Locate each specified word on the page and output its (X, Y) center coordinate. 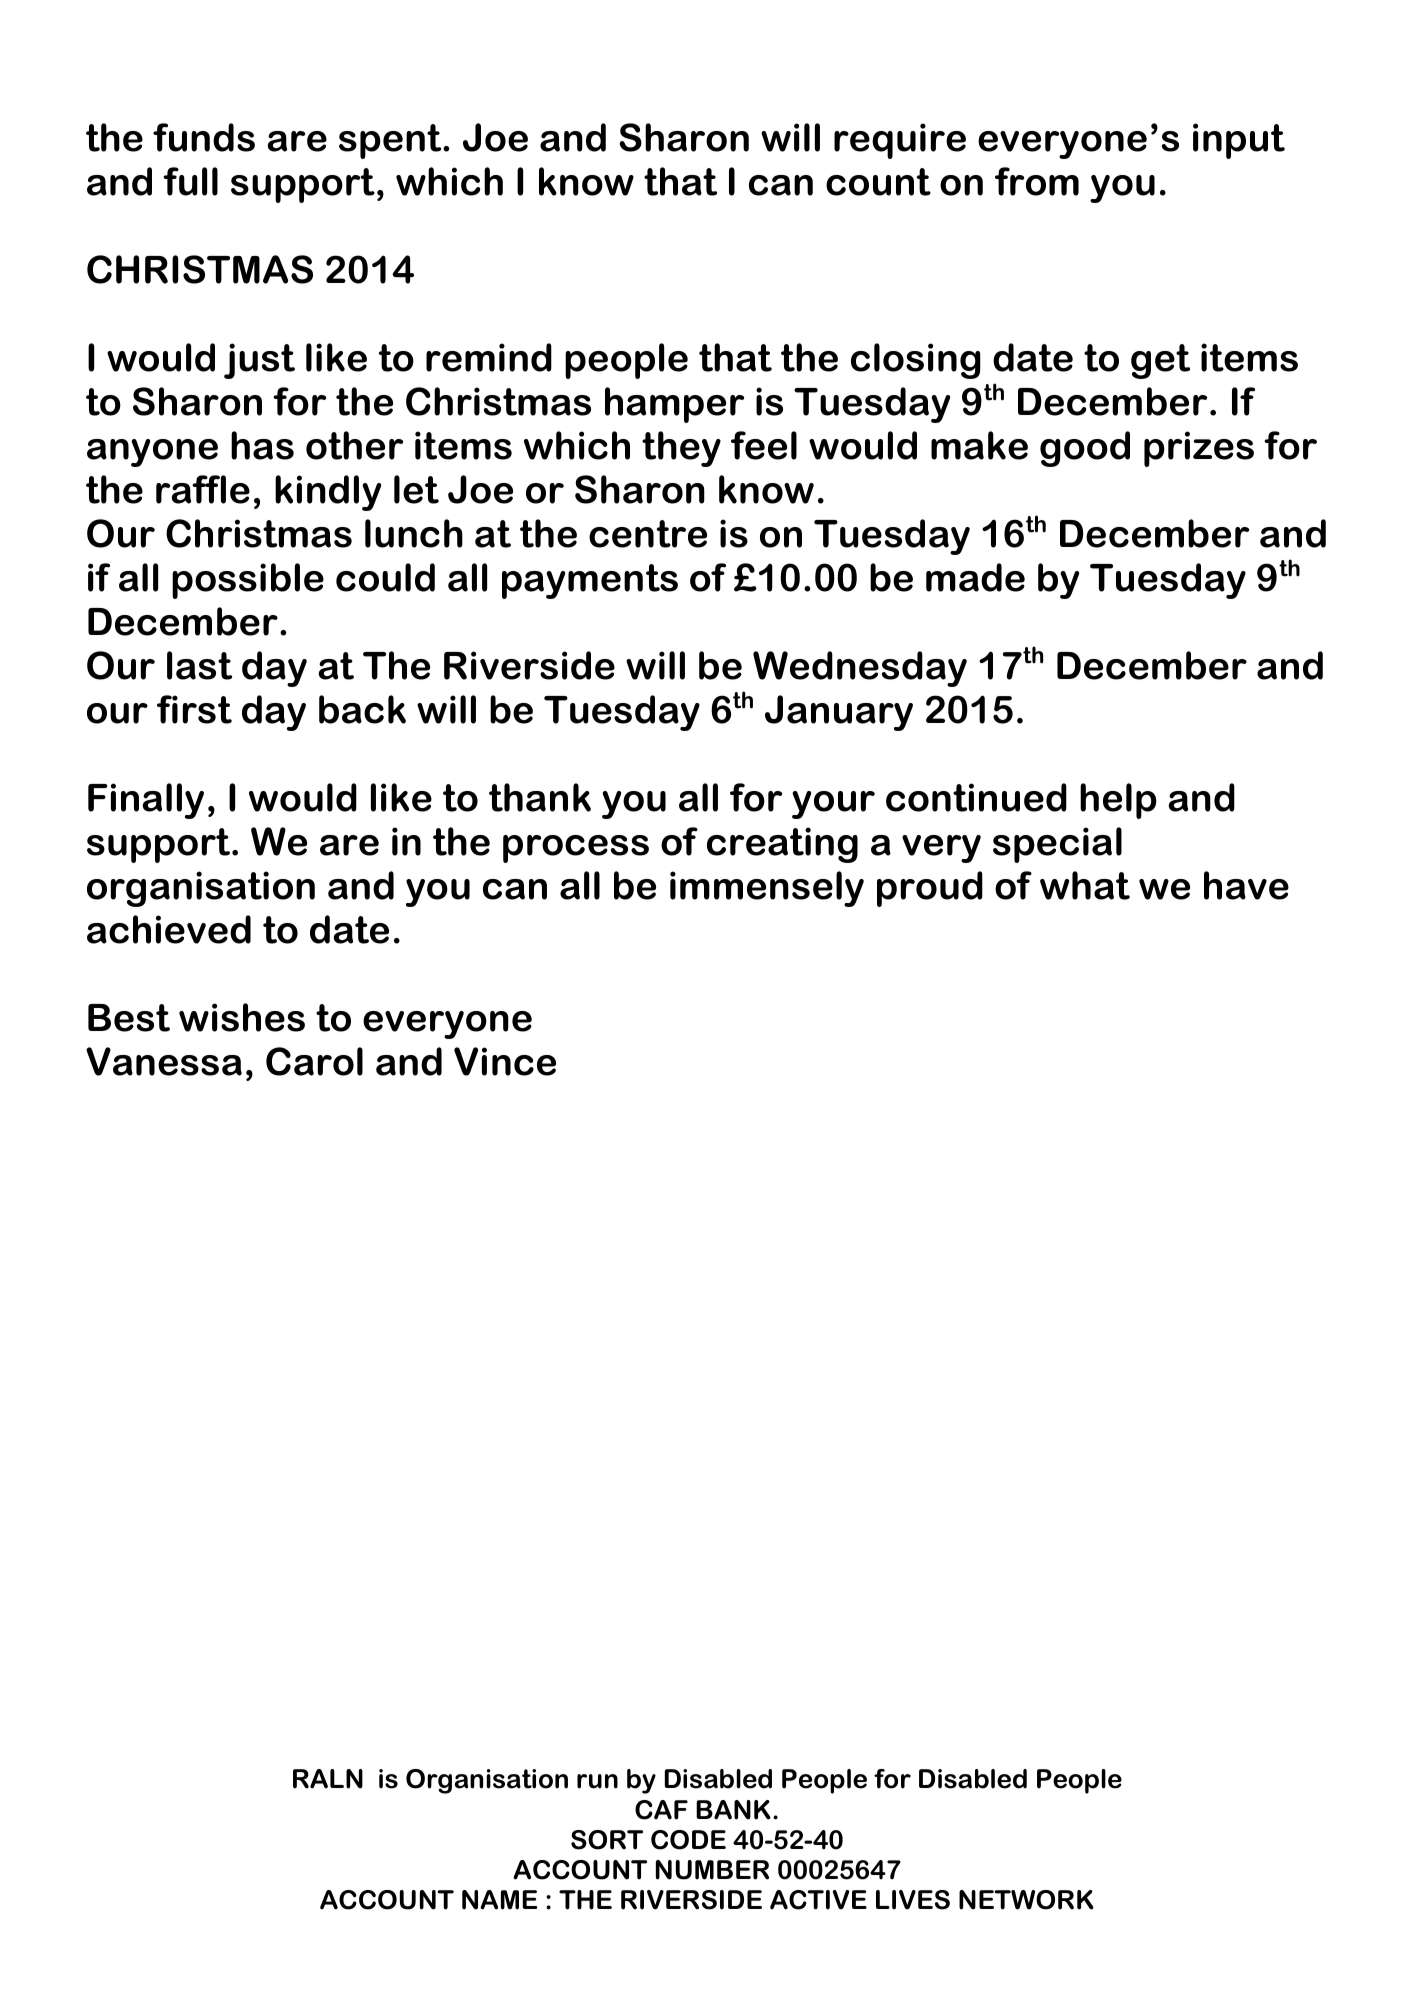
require (900, 141)
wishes (242, 1017)
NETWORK (1026, 1900)
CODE (688, 1840)
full (190, 181)
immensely (767, 889)
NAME (500, 1900)
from (1037, 181)
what (1085, 885)
